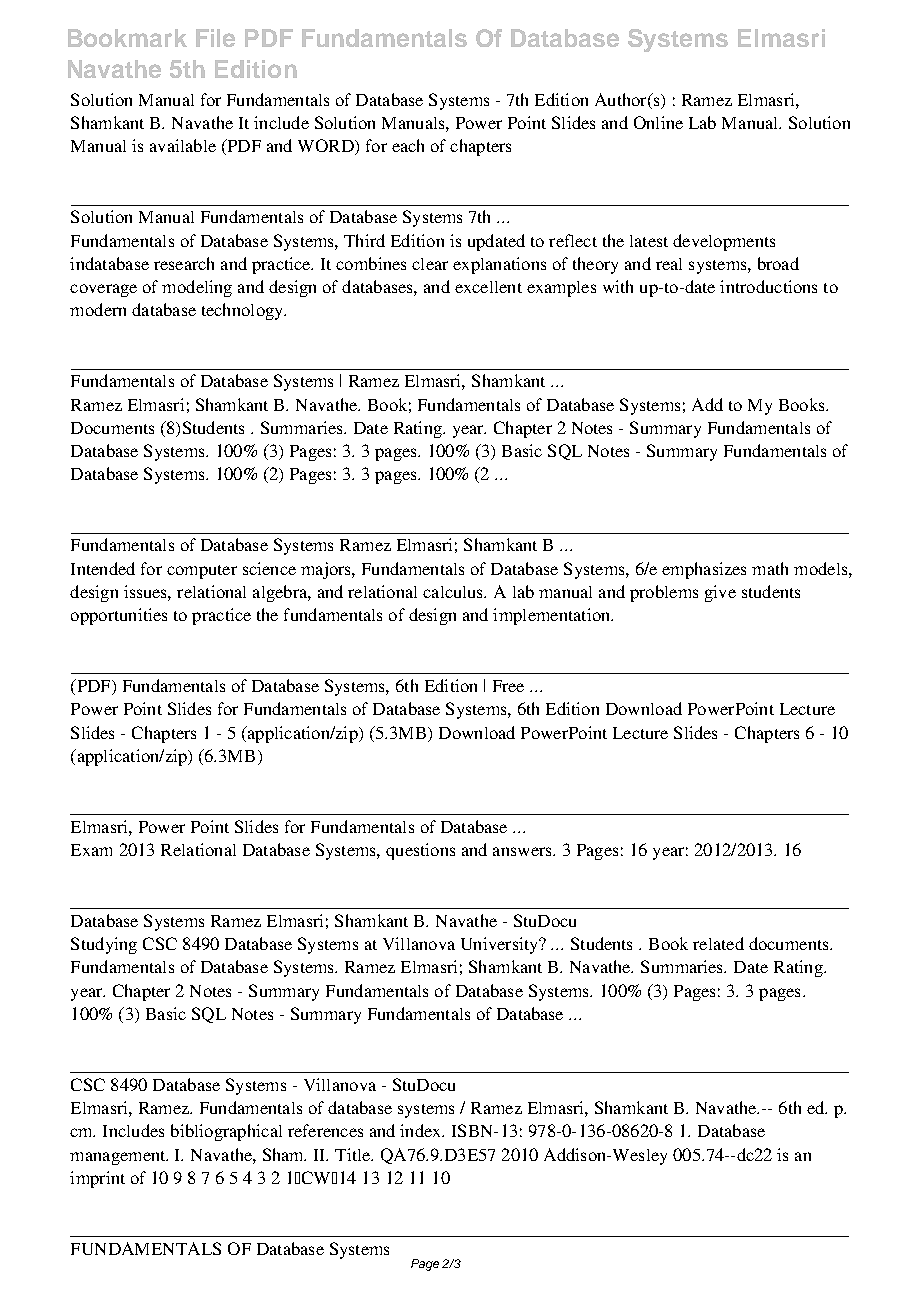 Image resolution: width=924 pixels, height=1308 pixels. I want to click on give, so click(720, 593).
